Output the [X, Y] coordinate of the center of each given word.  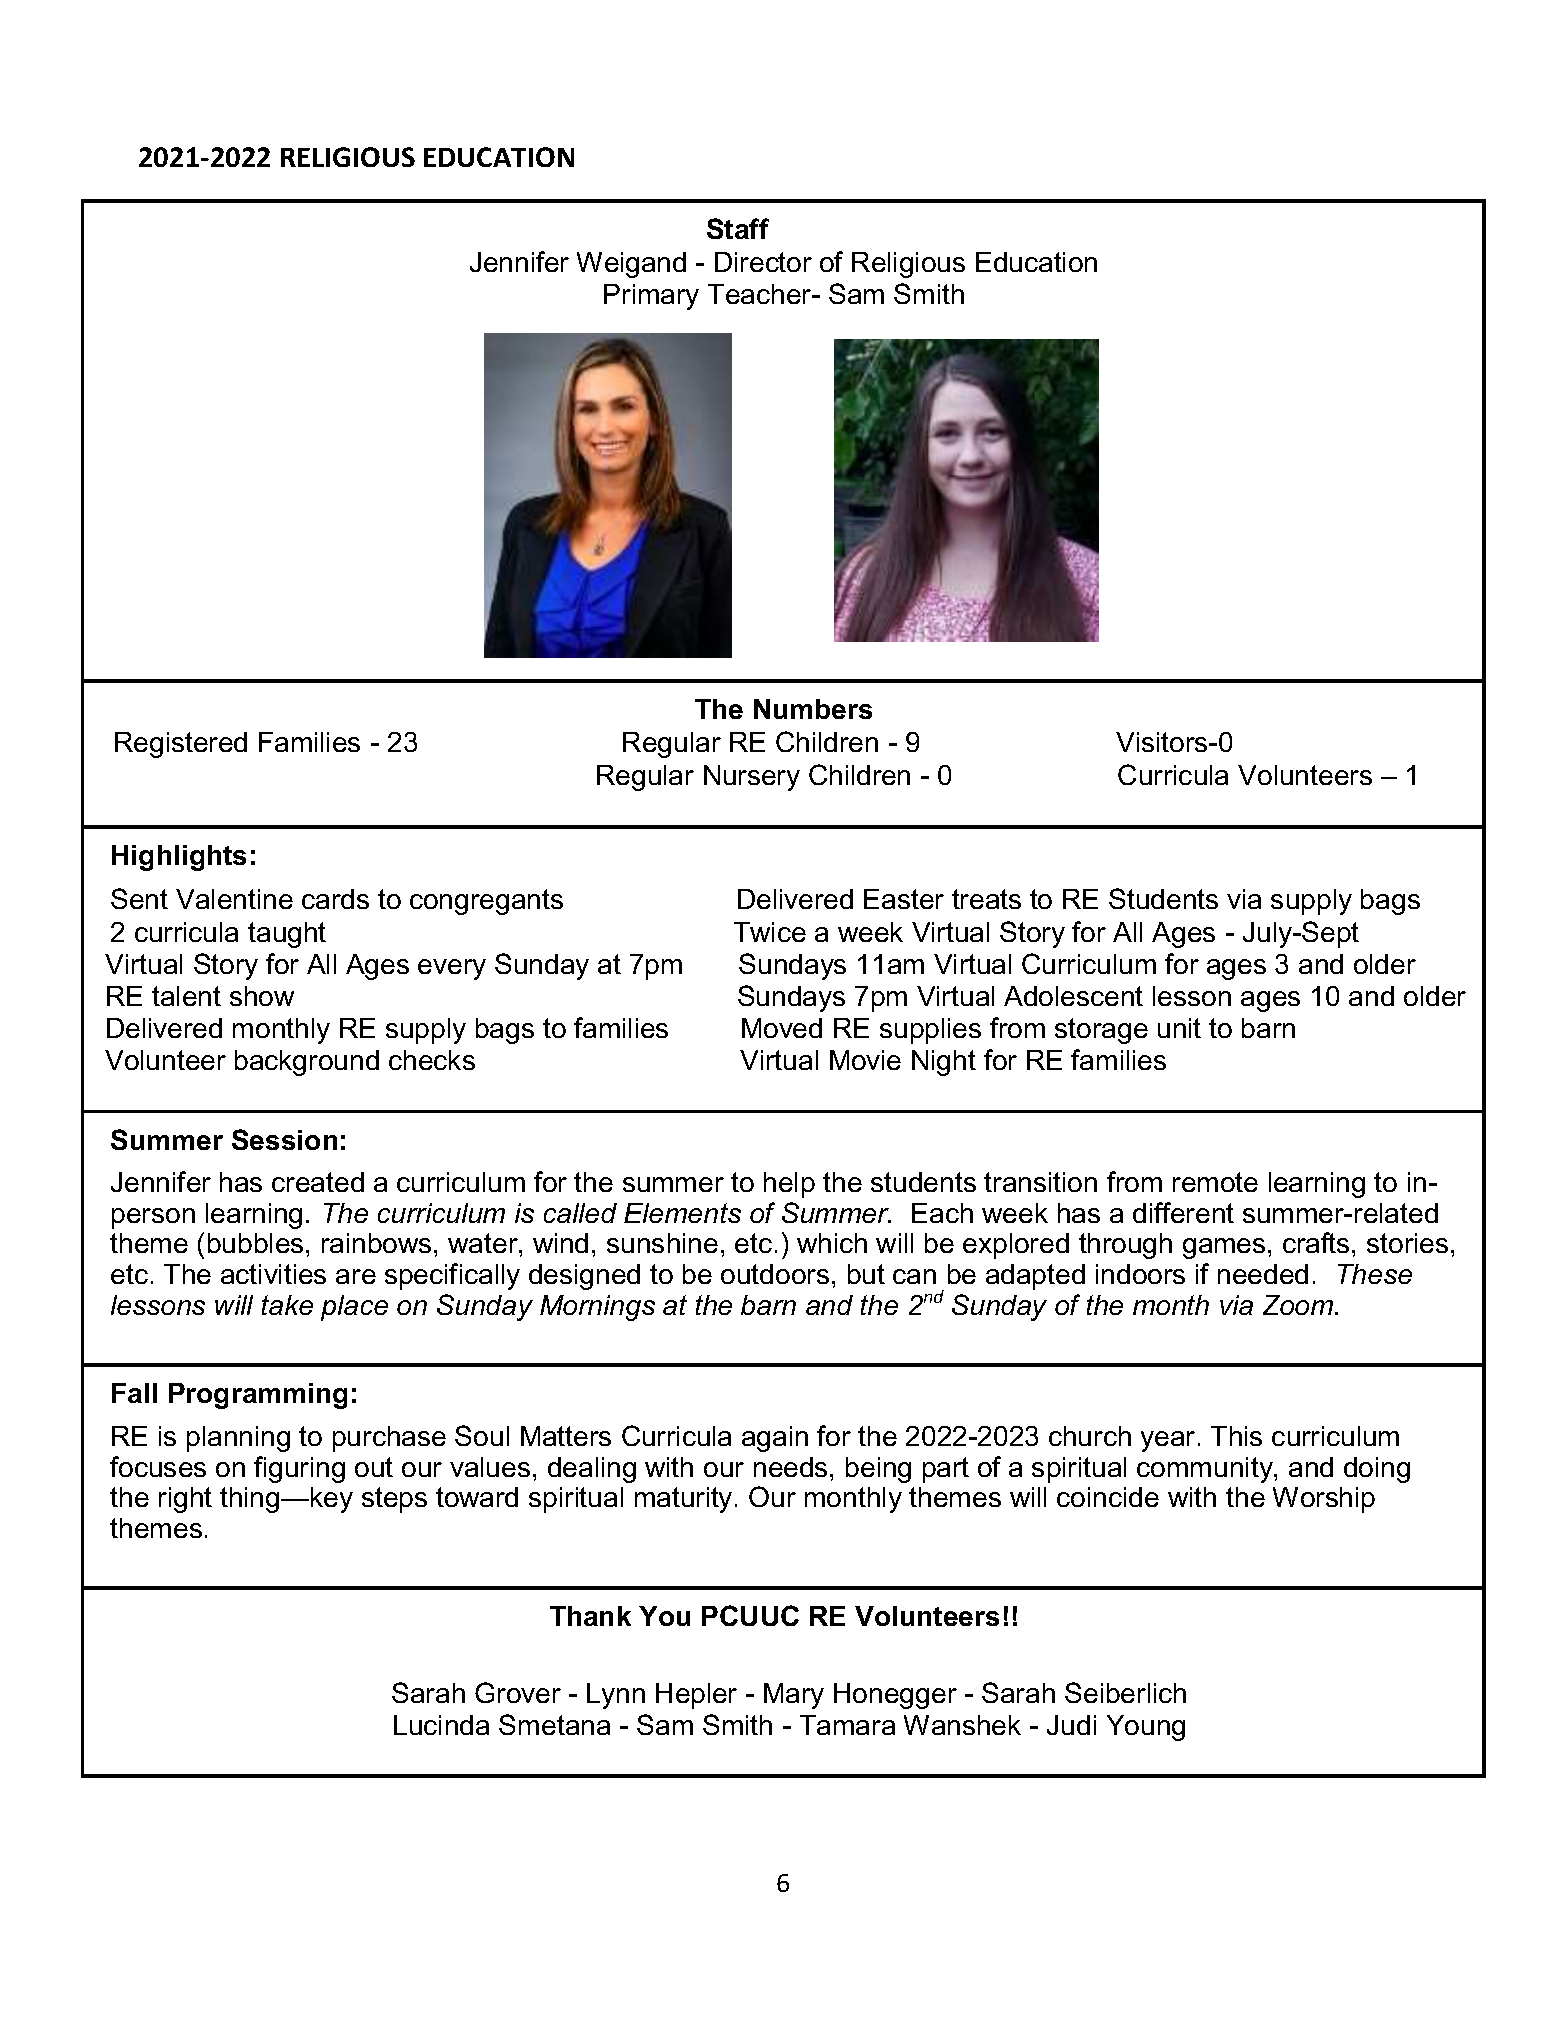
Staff [738, 228]
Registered [181, 745]
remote [1215, 1182]
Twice [770, 932]
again [775, 1439]
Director [763, 262]
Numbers [813, 709]
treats [986, 899]
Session [284, 1139]
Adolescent [1073, 996]
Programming [258, 1396]
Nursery [752, 778]
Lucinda [441, 1725]
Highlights [179, 858]
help [789, 1185]
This [1236, 1436]
